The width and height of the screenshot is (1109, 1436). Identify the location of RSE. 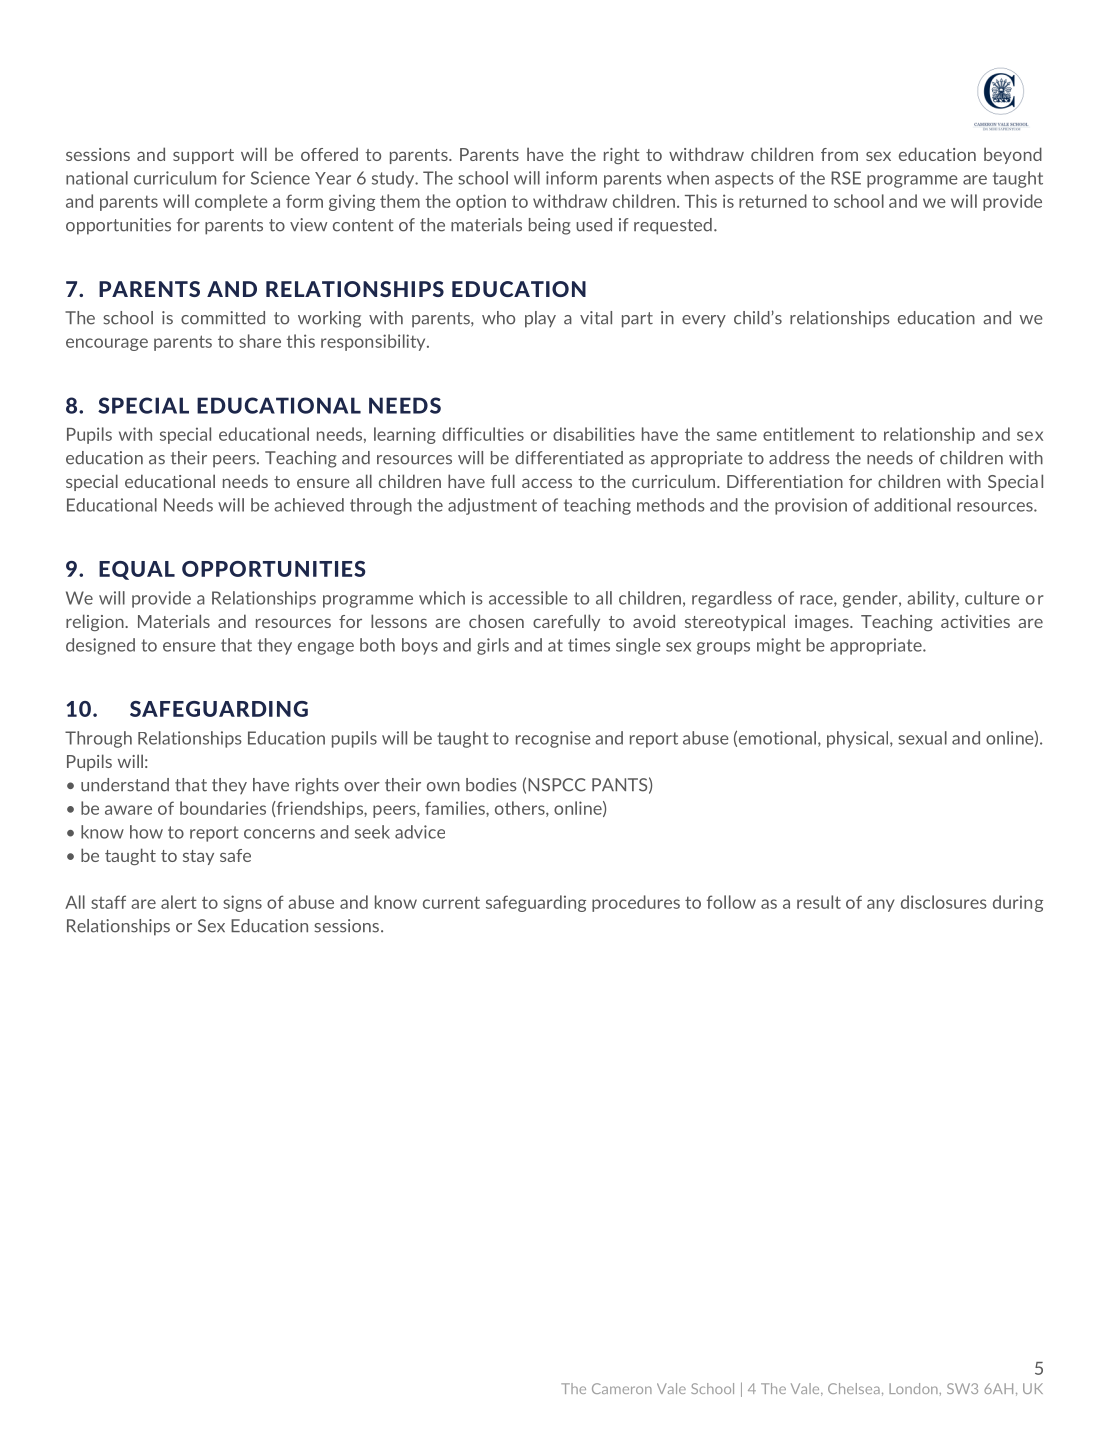
(846, 178).
